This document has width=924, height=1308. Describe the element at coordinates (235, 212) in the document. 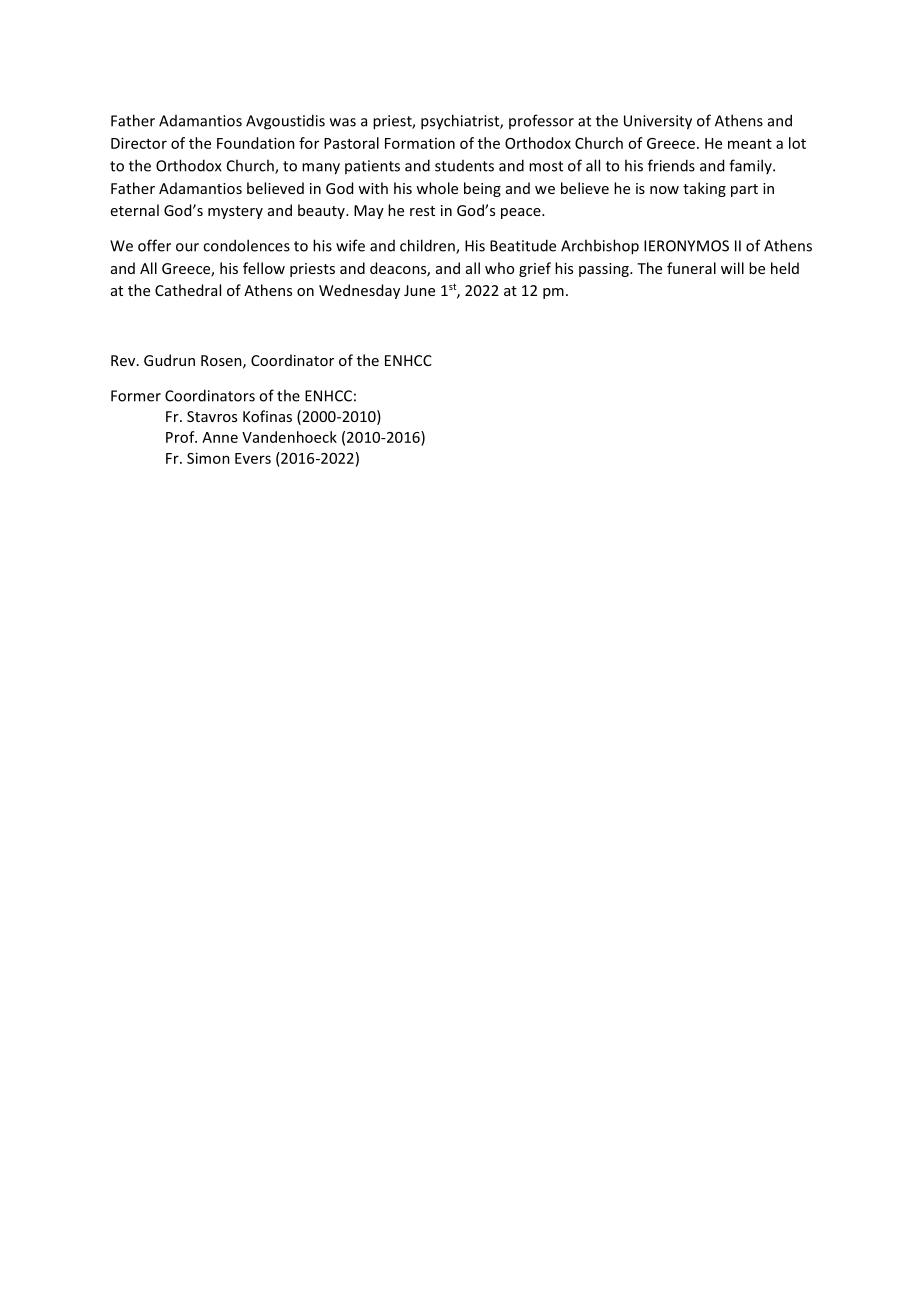

I see `mystery` at that location.
